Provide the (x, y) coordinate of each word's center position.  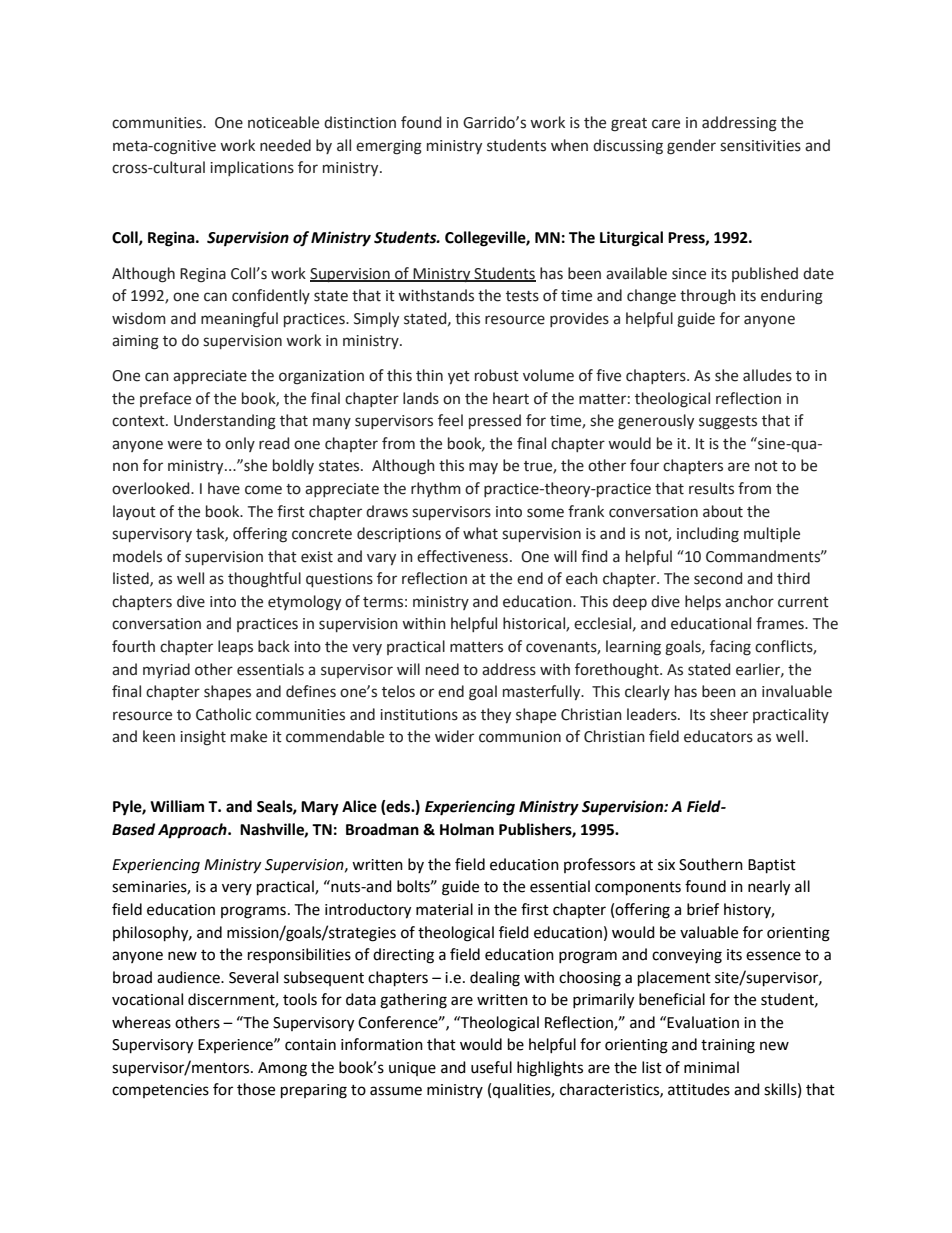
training (728, 1046)
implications (252, 168)
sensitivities (760, 146)
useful (491, 1067)
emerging (389, 147)
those (256, 1089)
